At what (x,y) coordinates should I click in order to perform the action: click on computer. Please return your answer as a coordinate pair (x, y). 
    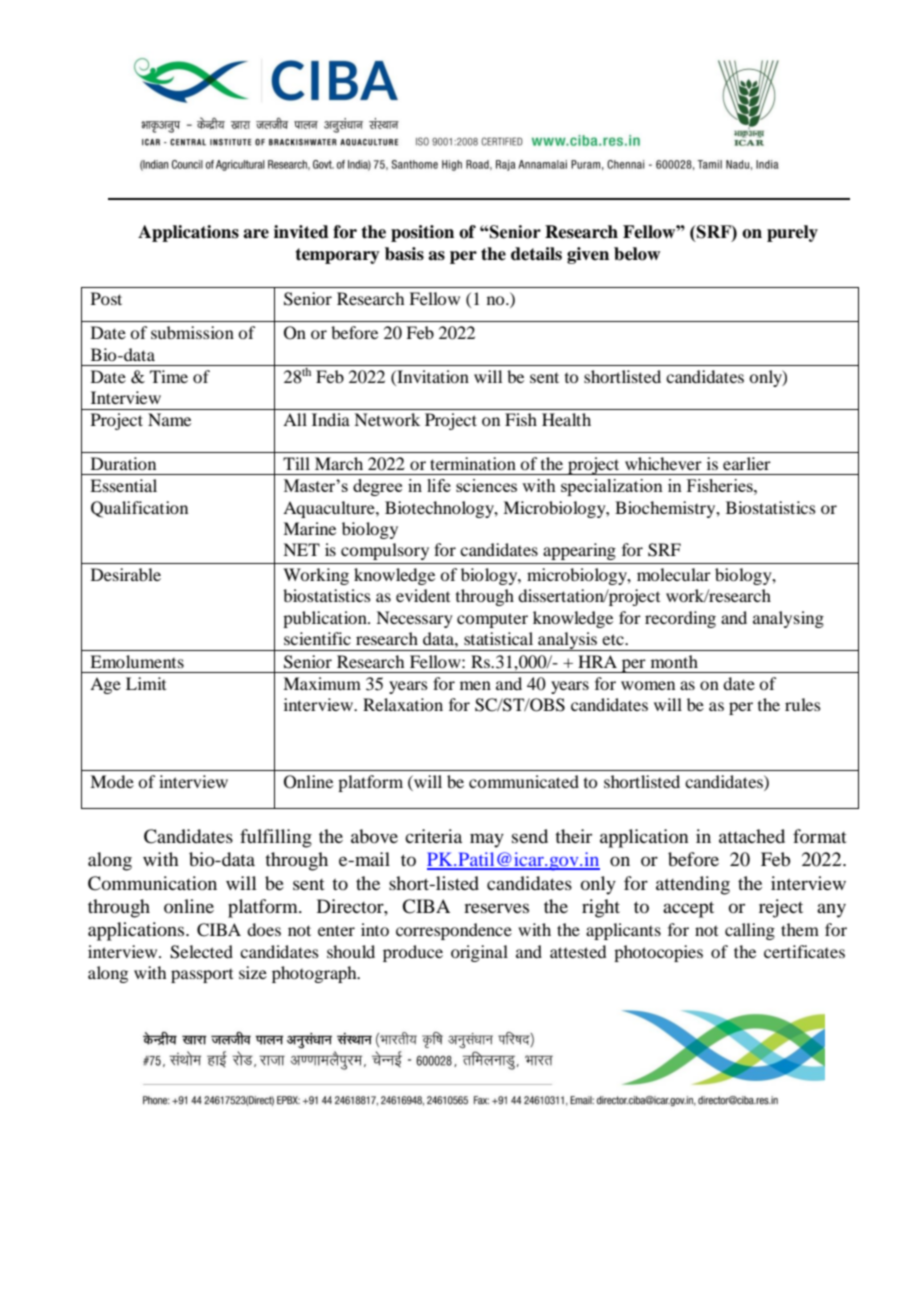
    Looking at the image, I should click on (492, 620).
